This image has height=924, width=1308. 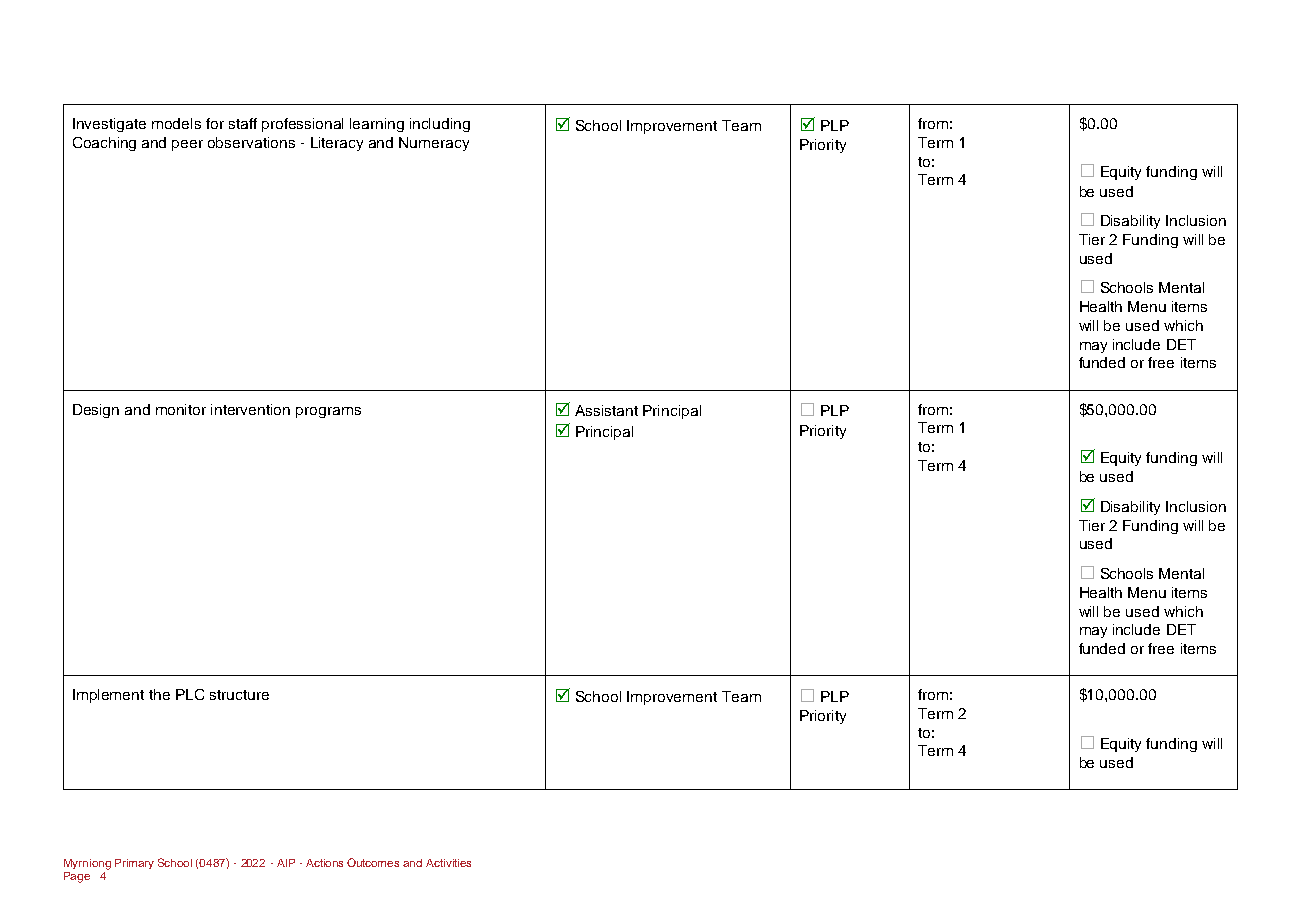 What do you see at coordinates (134, 864) in the image?
I see `Primary` at bounding box center [134, 864].
